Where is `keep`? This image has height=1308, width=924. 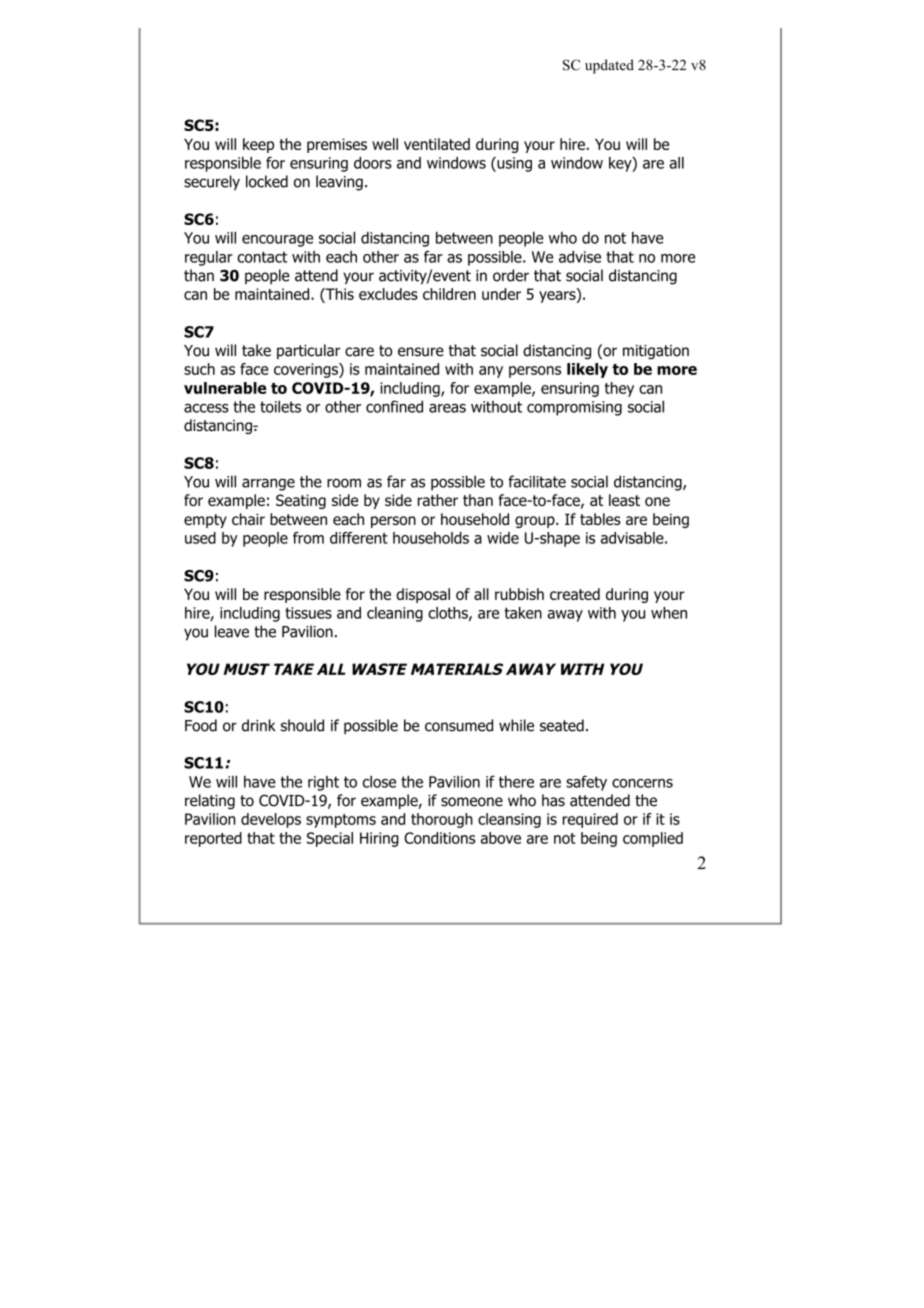
keep is located at coordinates (258, 145).
